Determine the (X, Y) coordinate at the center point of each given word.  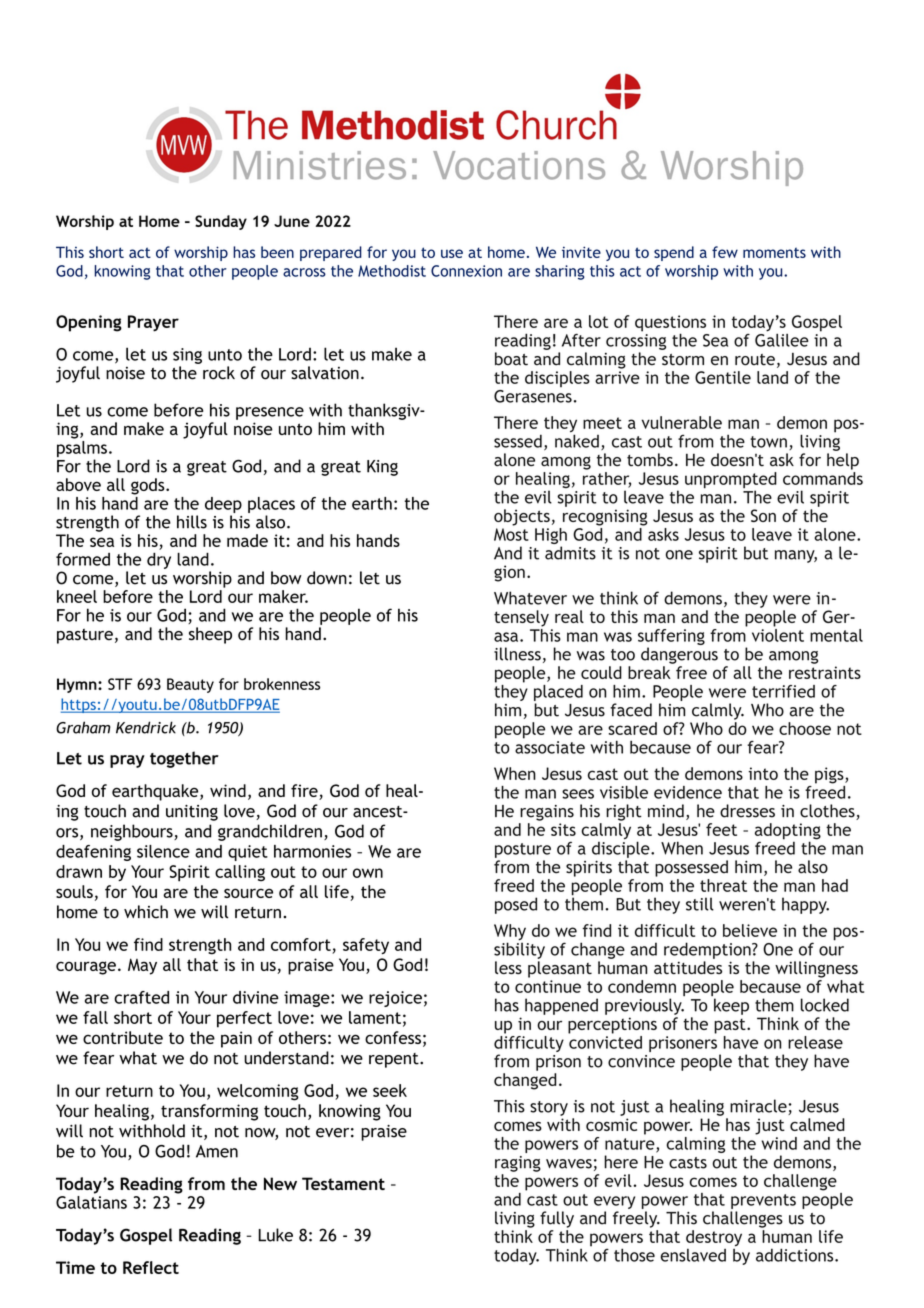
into (763, 773)
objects (522, 517)
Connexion (466, 271)
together (184, 759)
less (508, 967)
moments (774, 252)
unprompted (731, 481)
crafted (141, 997)
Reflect (151, 1267)
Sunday (221, 222)
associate (550, 747)
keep (731, 1006)
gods (149, 486)
